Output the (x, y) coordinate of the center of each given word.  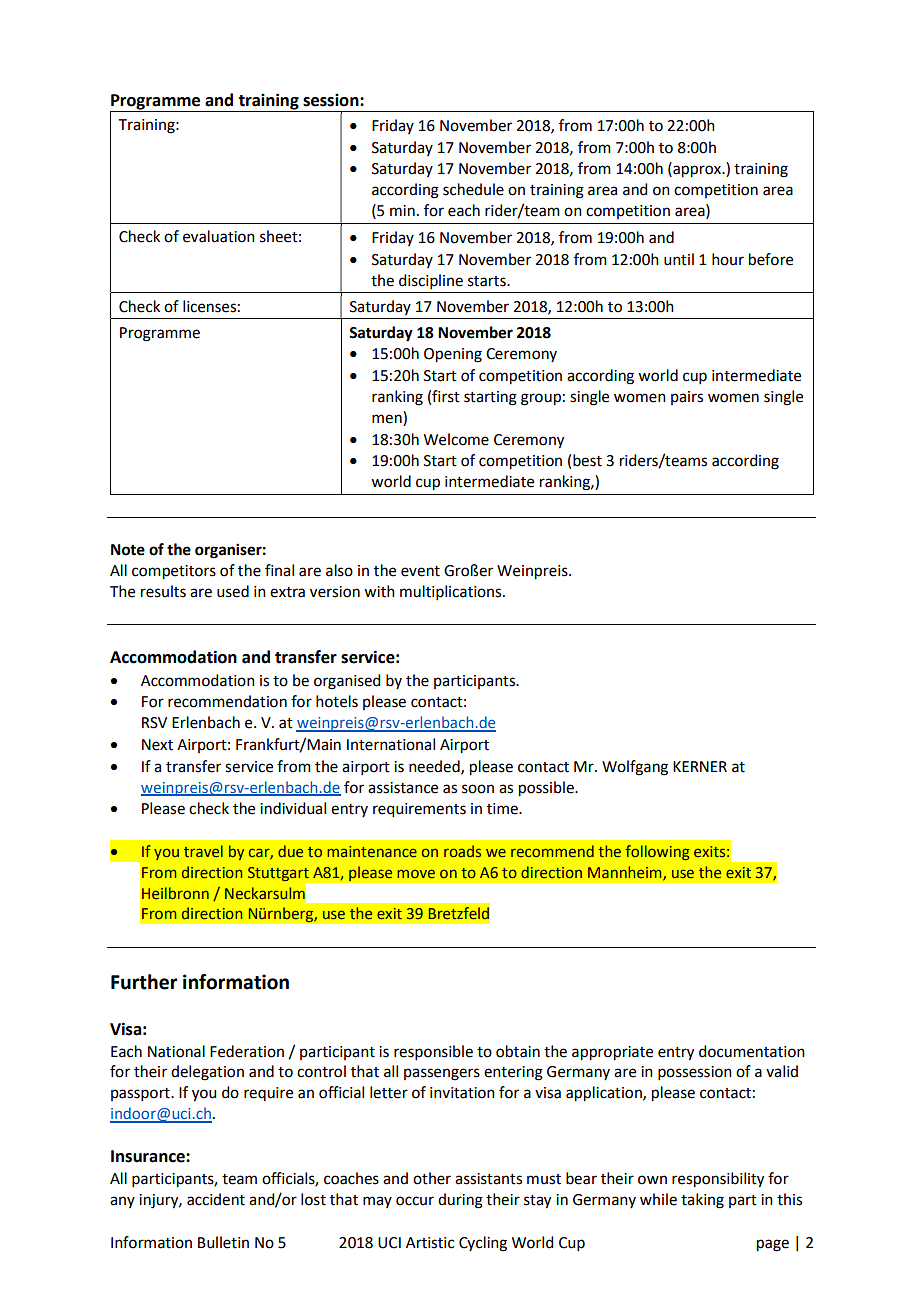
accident (216, 1199)
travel (203, 851)
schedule (473, 189)
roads (462, 851)
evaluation (219, 236)
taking (702, 1201)
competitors (174, 572)
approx (697, 171)
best (587, 460)
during (460, 1201)
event (420, 571)
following (658, 852)
